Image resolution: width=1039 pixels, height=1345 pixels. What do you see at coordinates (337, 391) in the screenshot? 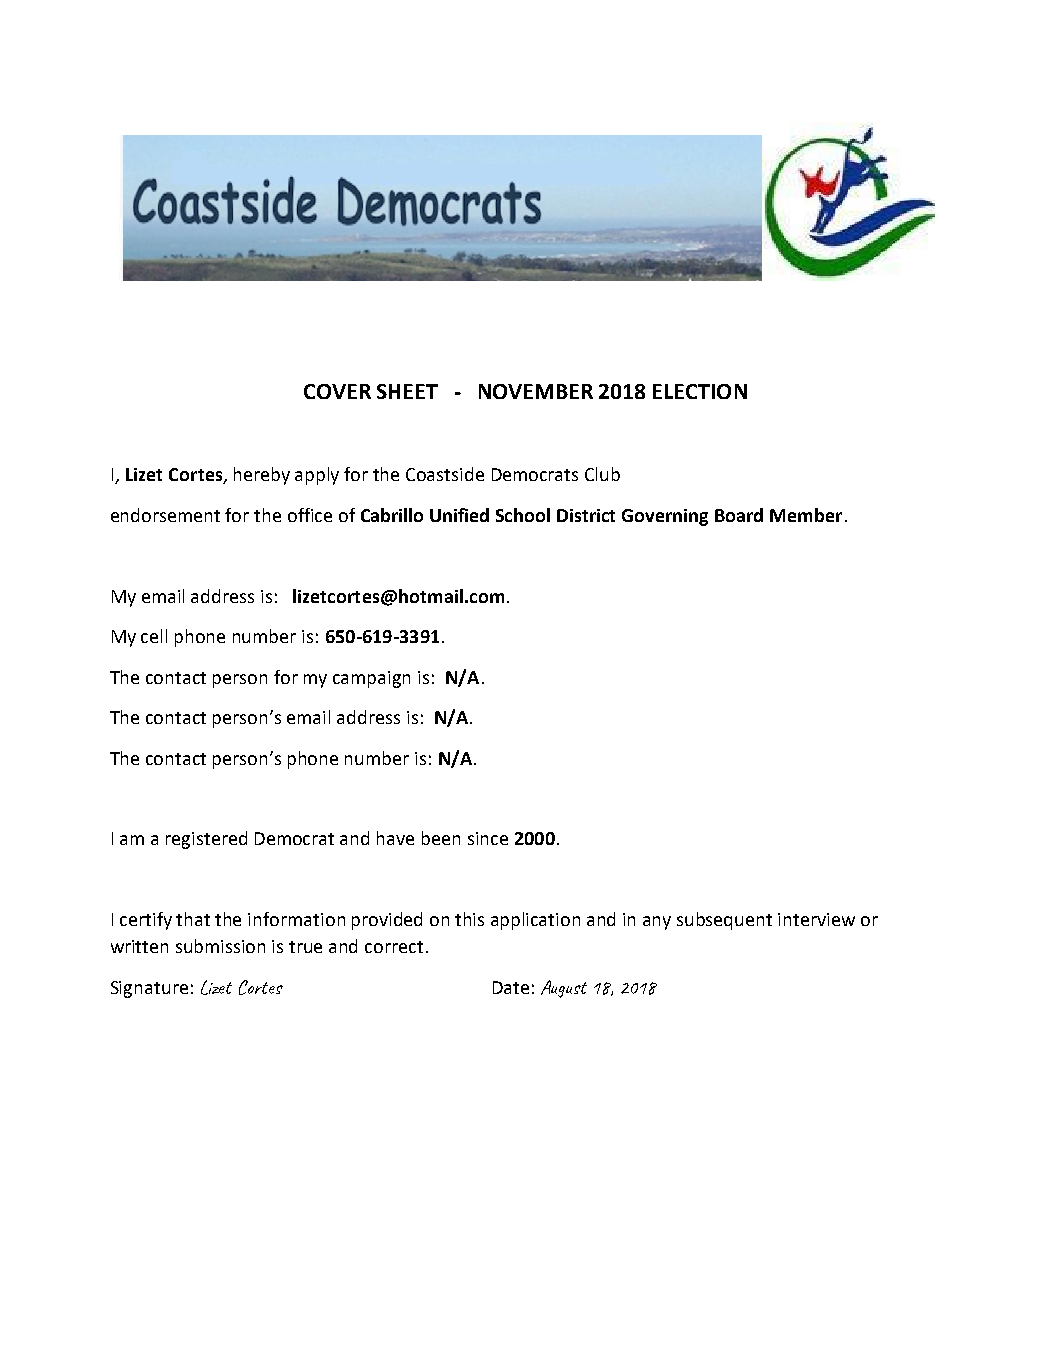
I see `COVER` at bounding box center [337, 391].
